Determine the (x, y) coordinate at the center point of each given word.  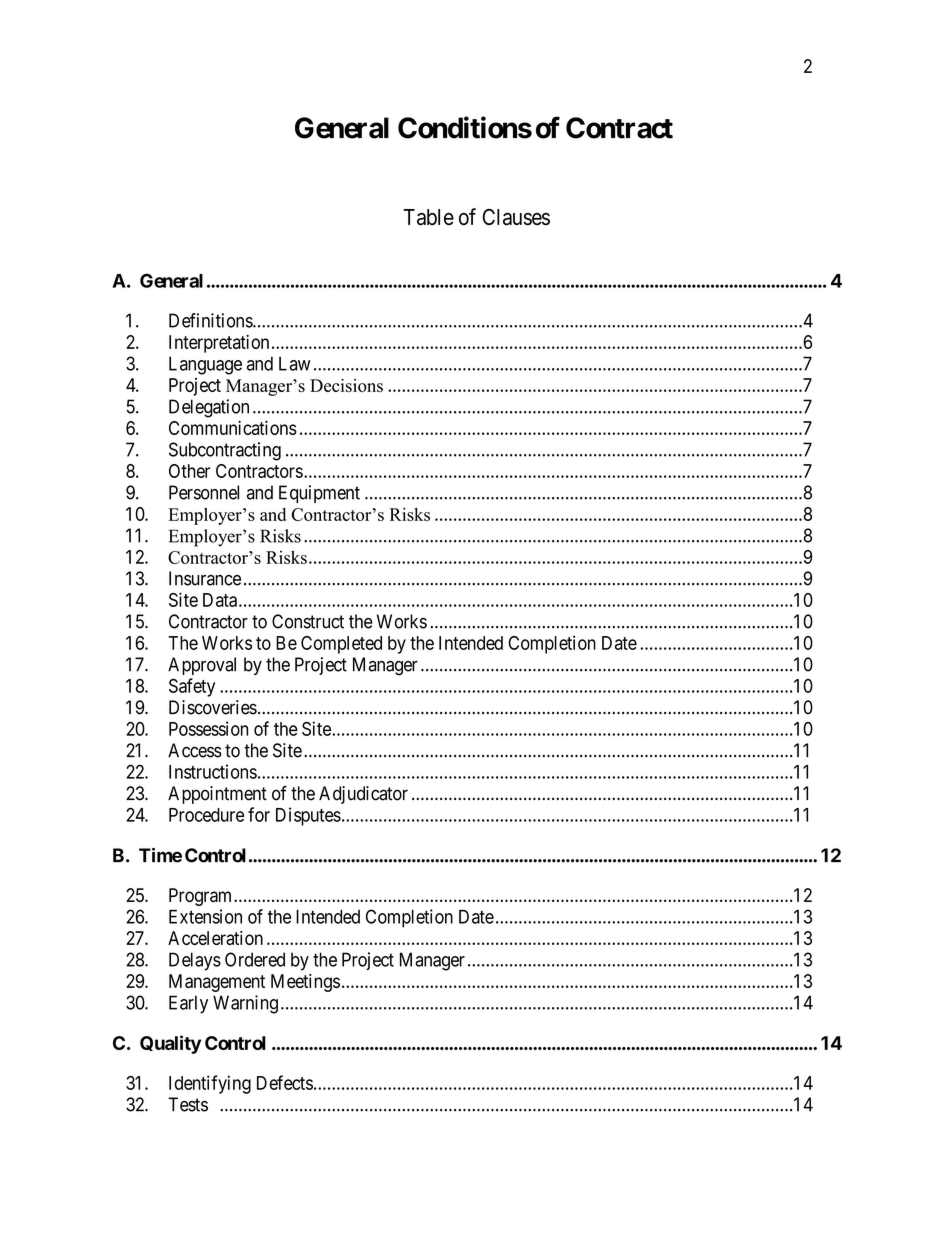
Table (428, 217)
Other (189, 471)
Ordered (255, 959)
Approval (202, 666)
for (259, 814)
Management (217, 983)
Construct (308, 621)
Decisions (346, 385)
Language (205, 365)
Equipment (319, 494)
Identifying (210, 1084)
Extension (205, 916)
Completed (341, 645)
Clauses (516, 217)
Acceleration (215, 938)
